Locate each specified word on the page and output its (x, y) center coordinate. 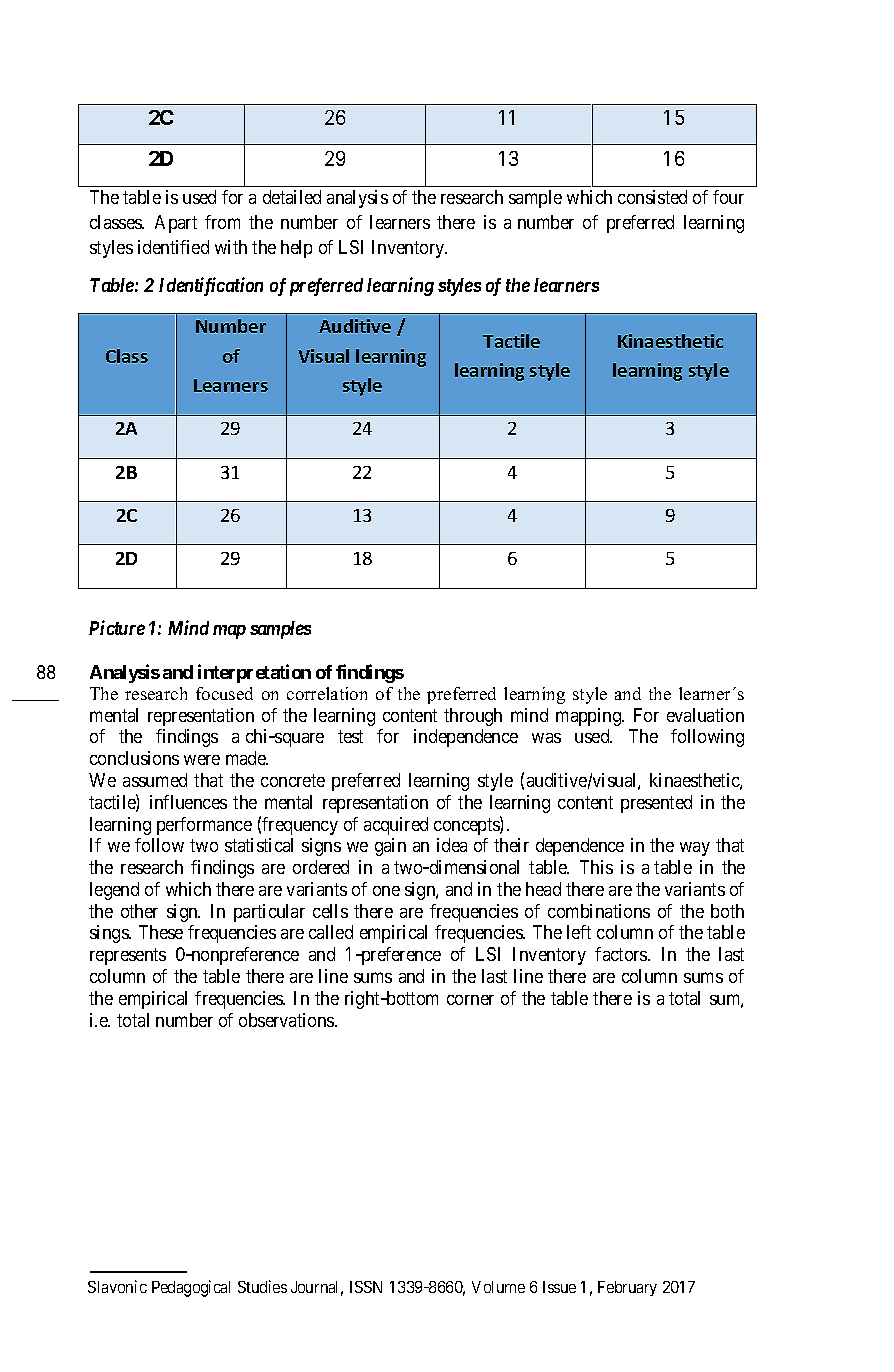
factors (622, 954)
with (231, 247)
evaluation (705, 715)
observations (287, 1020)
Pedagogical (191, 1288)
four (728, 197)
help (296, 249)
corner (470, 1000)
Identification (211, 286)
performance (204, 826)
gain (390, 847)
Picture (117, 627)
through (473, 717)
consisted (652, 197)
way (695, 849)
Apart (176, 224)
